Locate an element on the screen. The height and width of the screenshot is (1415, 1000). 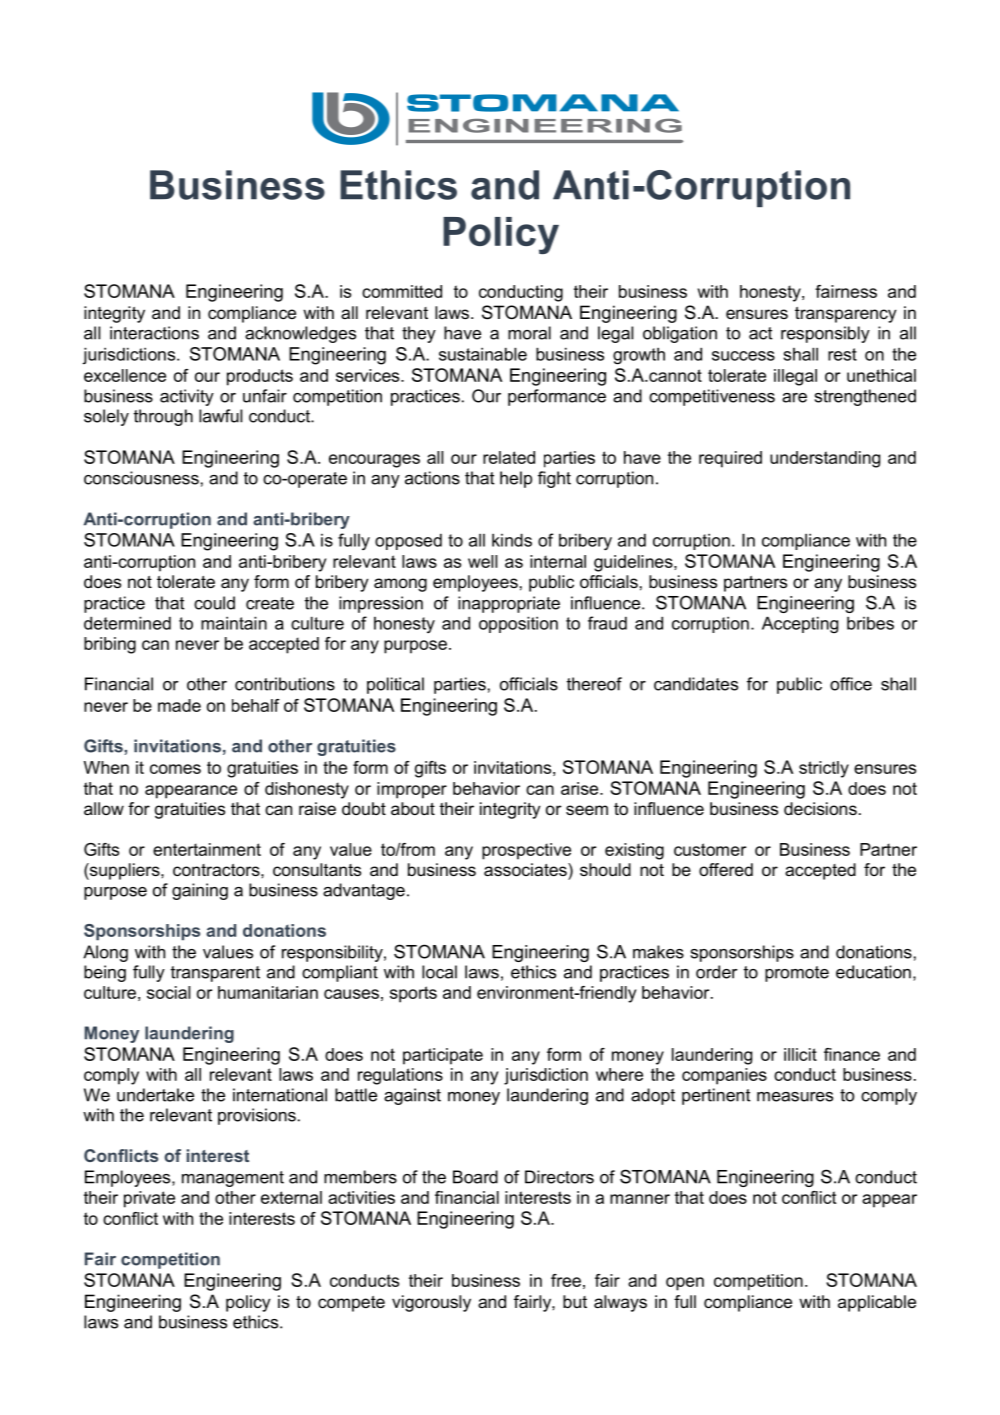
political is located at coordinates (395, 685).
